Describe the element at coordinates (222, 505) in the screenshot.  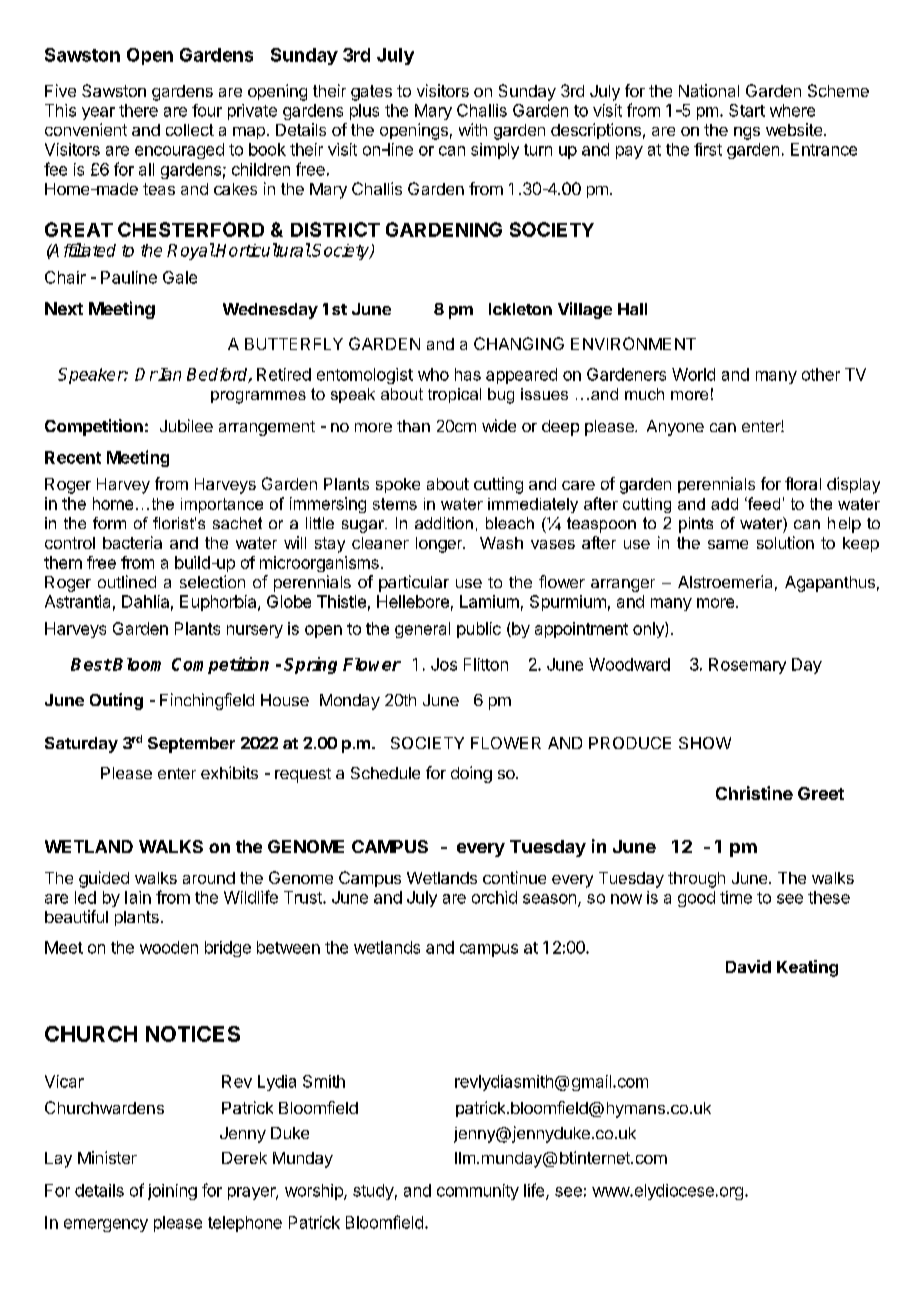
I see `importance` at that location.
